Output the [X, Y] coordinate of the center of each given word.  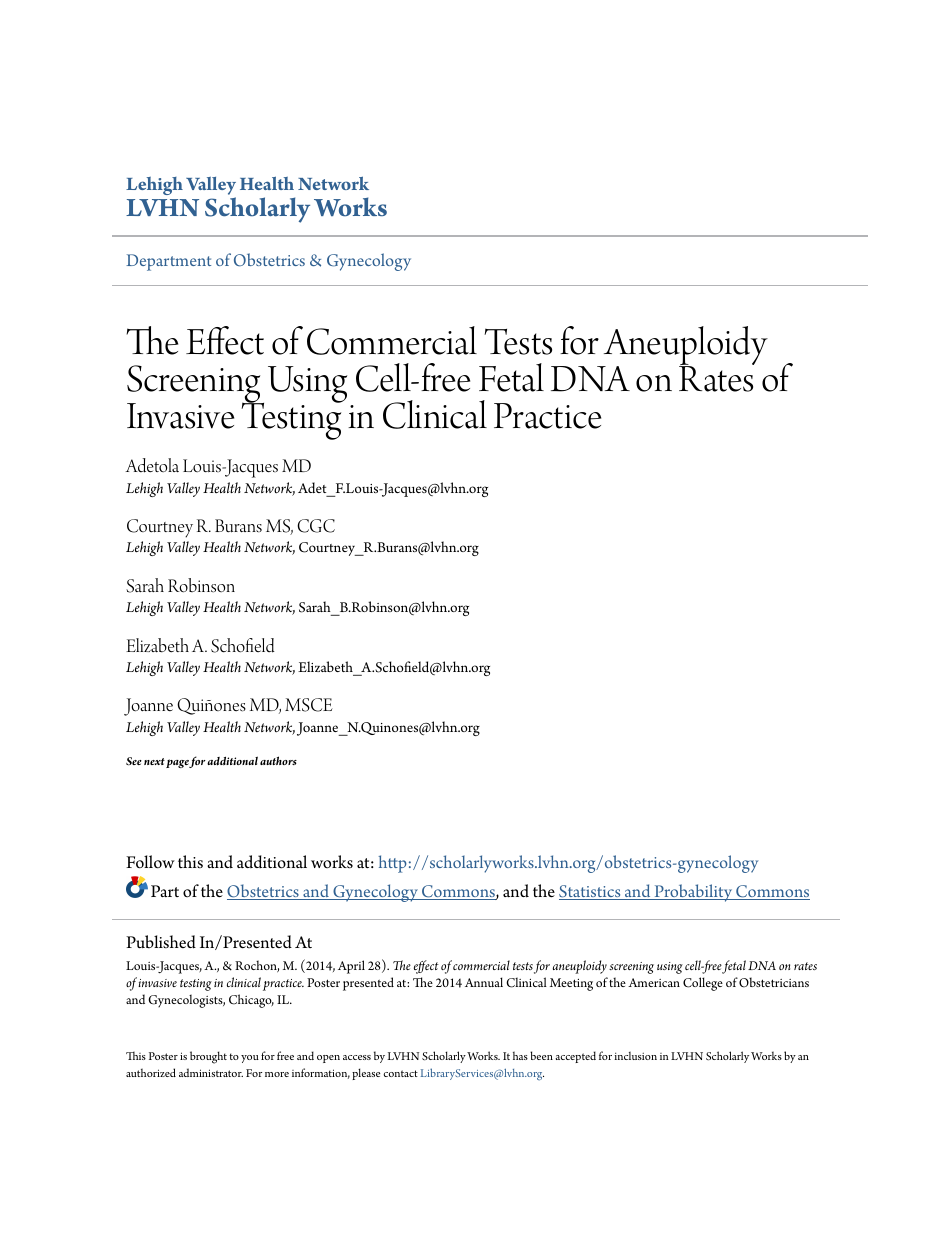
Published [161, 942]
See [134, 761]
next [154, 761]
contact [400, 1073]
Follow [150, 862]
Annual [484, 982]
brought [208, 1057]
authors [278, 760]
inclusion [635, 1056]
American [654, 982]
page [178, 763]
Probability [693, 893]
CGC [316, 526]
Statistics [591, 892]
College [703, 984]
